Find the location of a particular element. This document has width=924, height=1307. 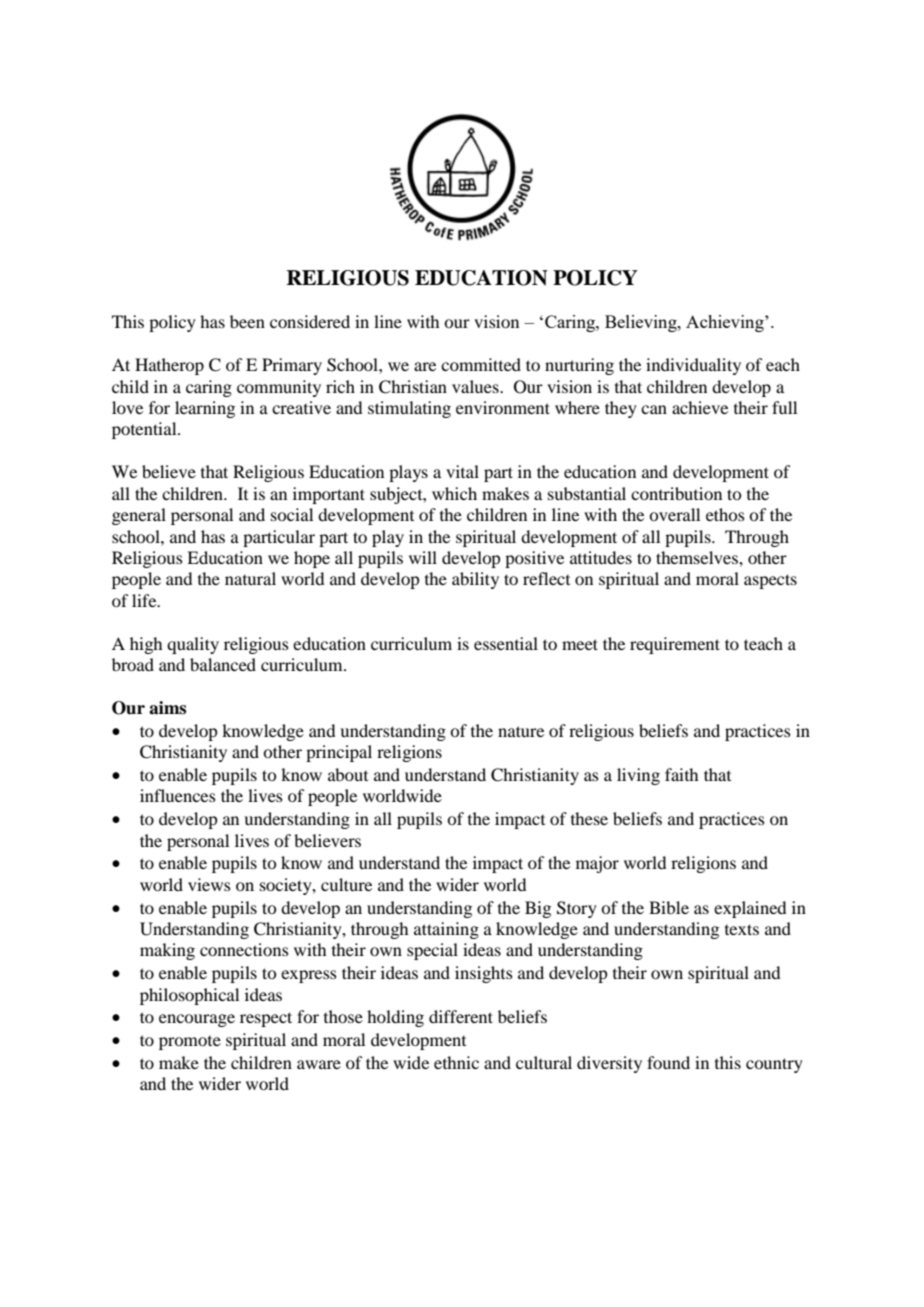

promote is located at coordinates (190, 1043).
